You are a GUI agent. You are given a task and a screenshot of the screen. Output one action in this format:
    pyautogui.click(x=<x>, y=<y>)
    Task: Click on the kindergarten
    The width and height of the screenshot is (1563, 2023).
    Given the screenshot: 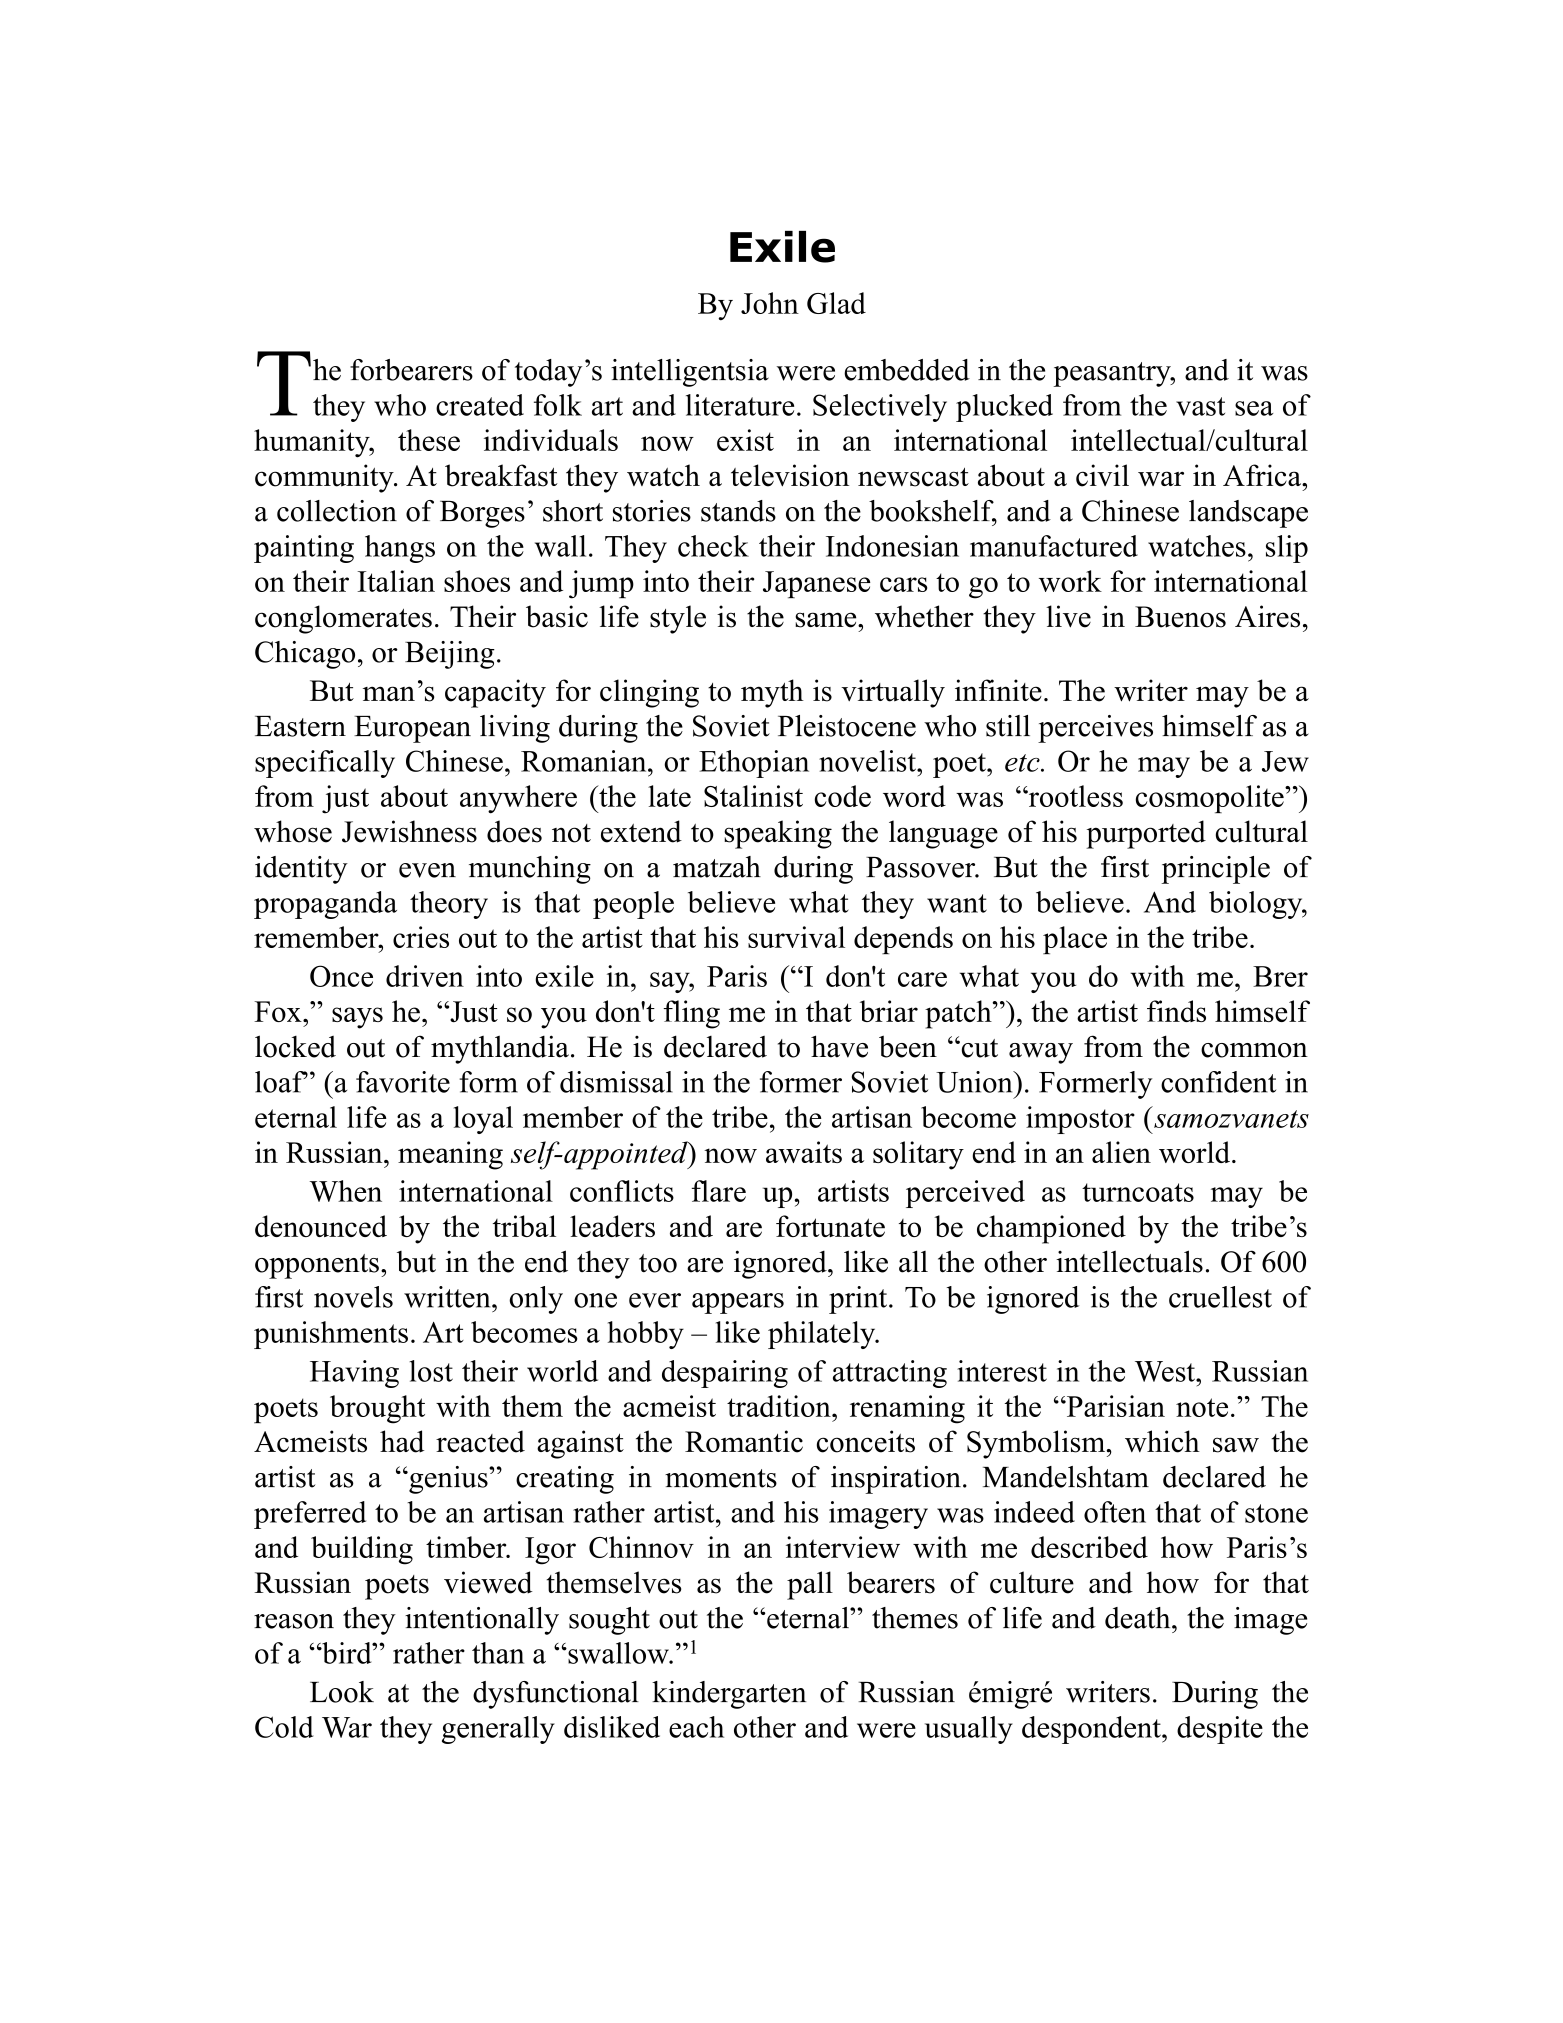 What is the action you would take?
    pyautogui.click(x=729, y=1695)
